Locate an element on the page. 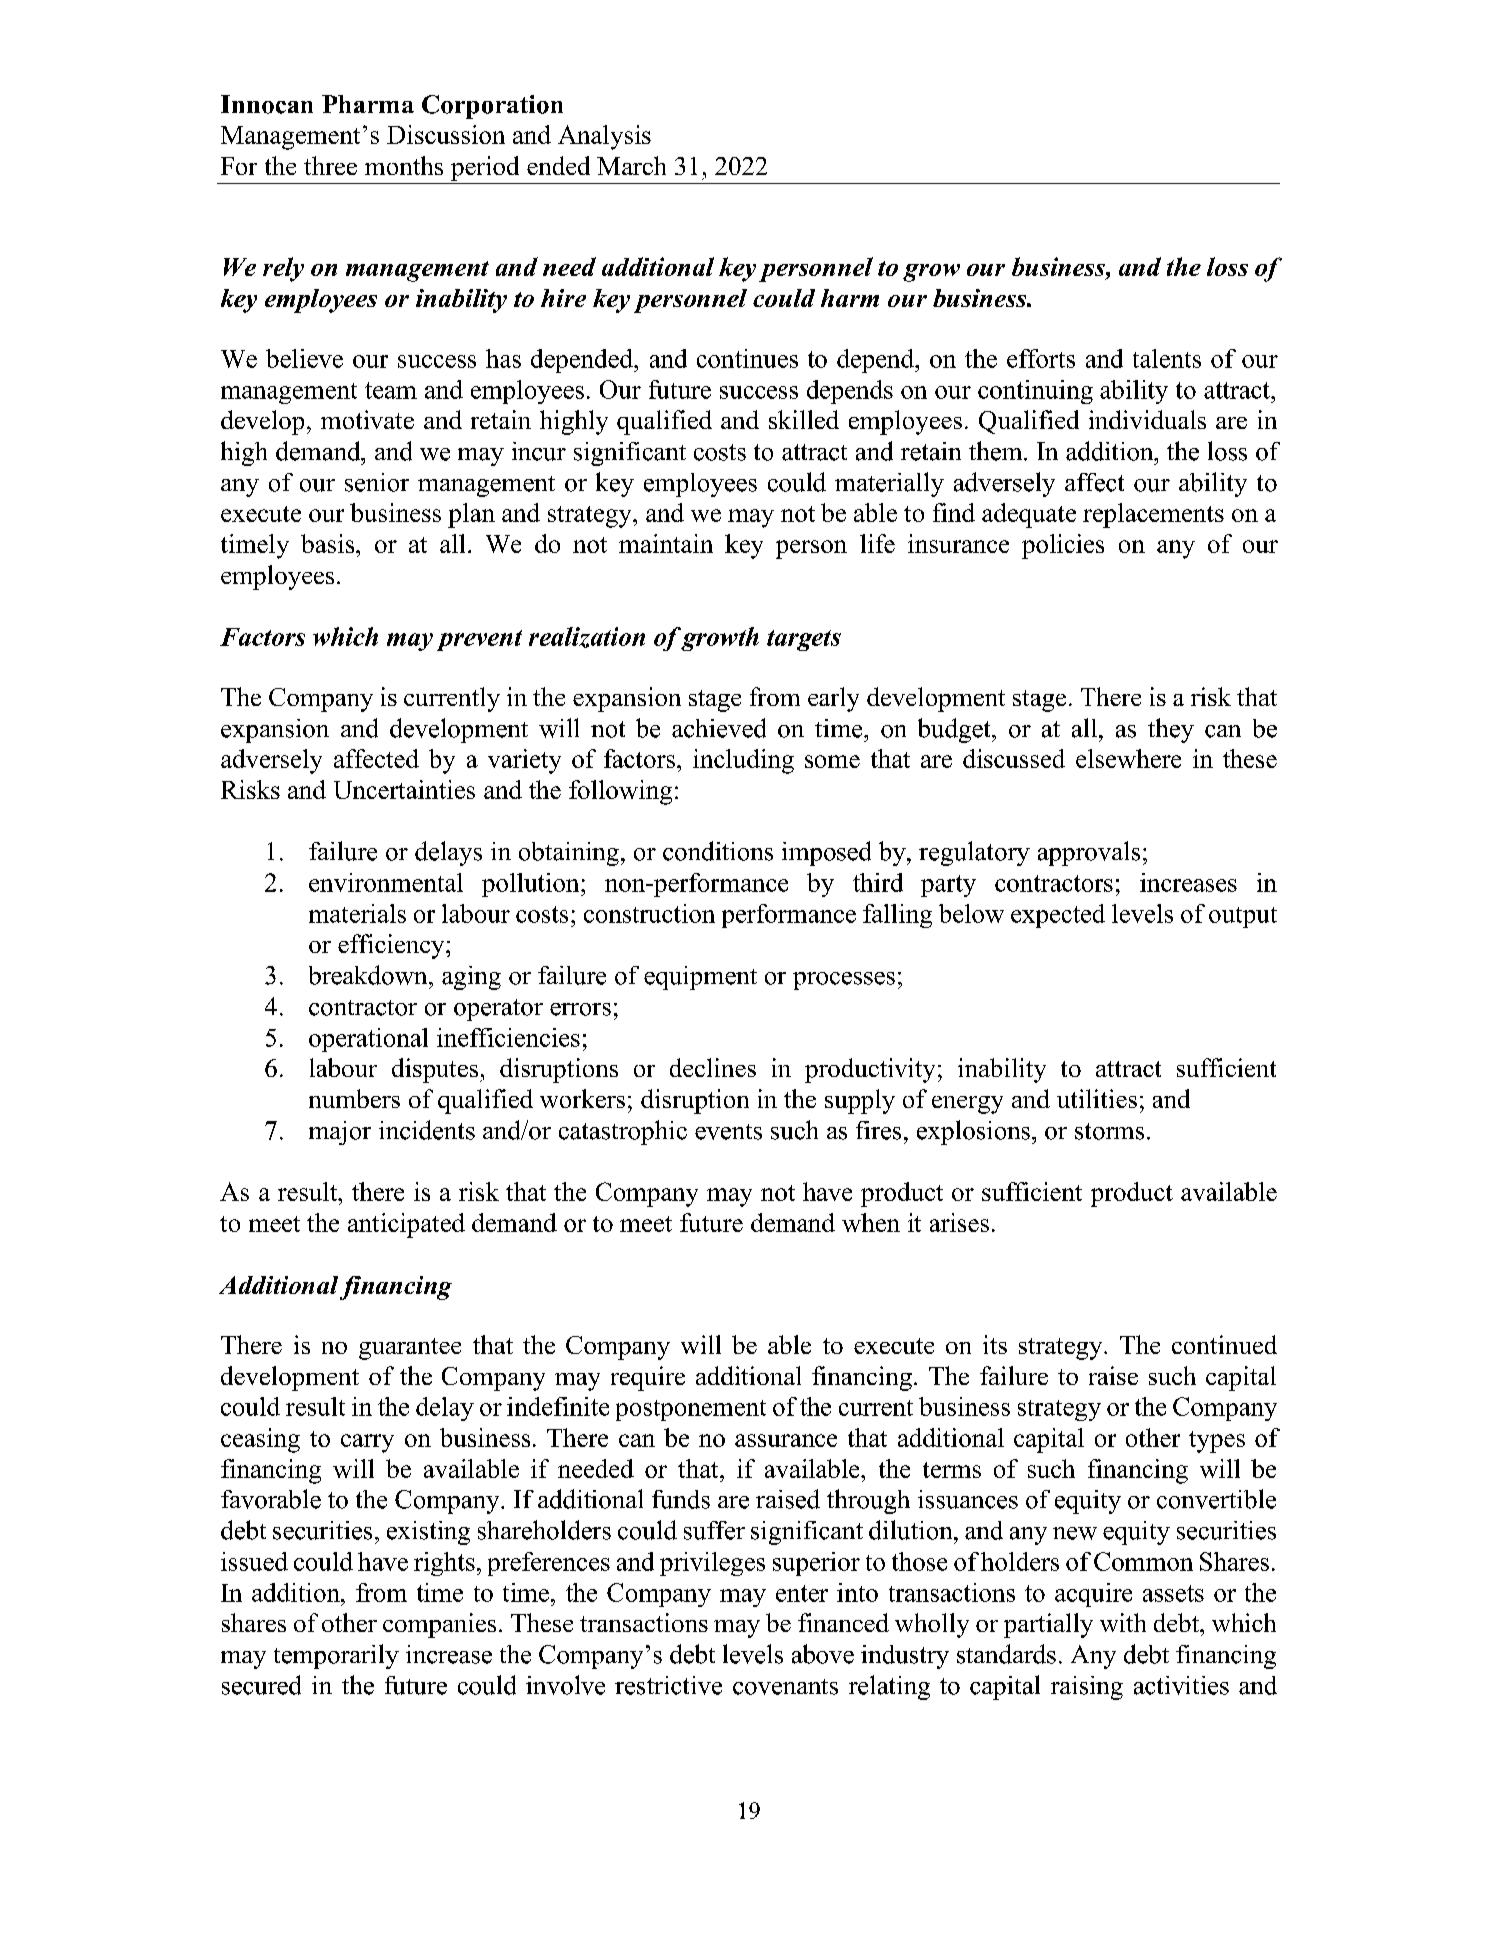 The height and width of the page is (1937, 1497). covenants is located at coordinates (785, 1687).
